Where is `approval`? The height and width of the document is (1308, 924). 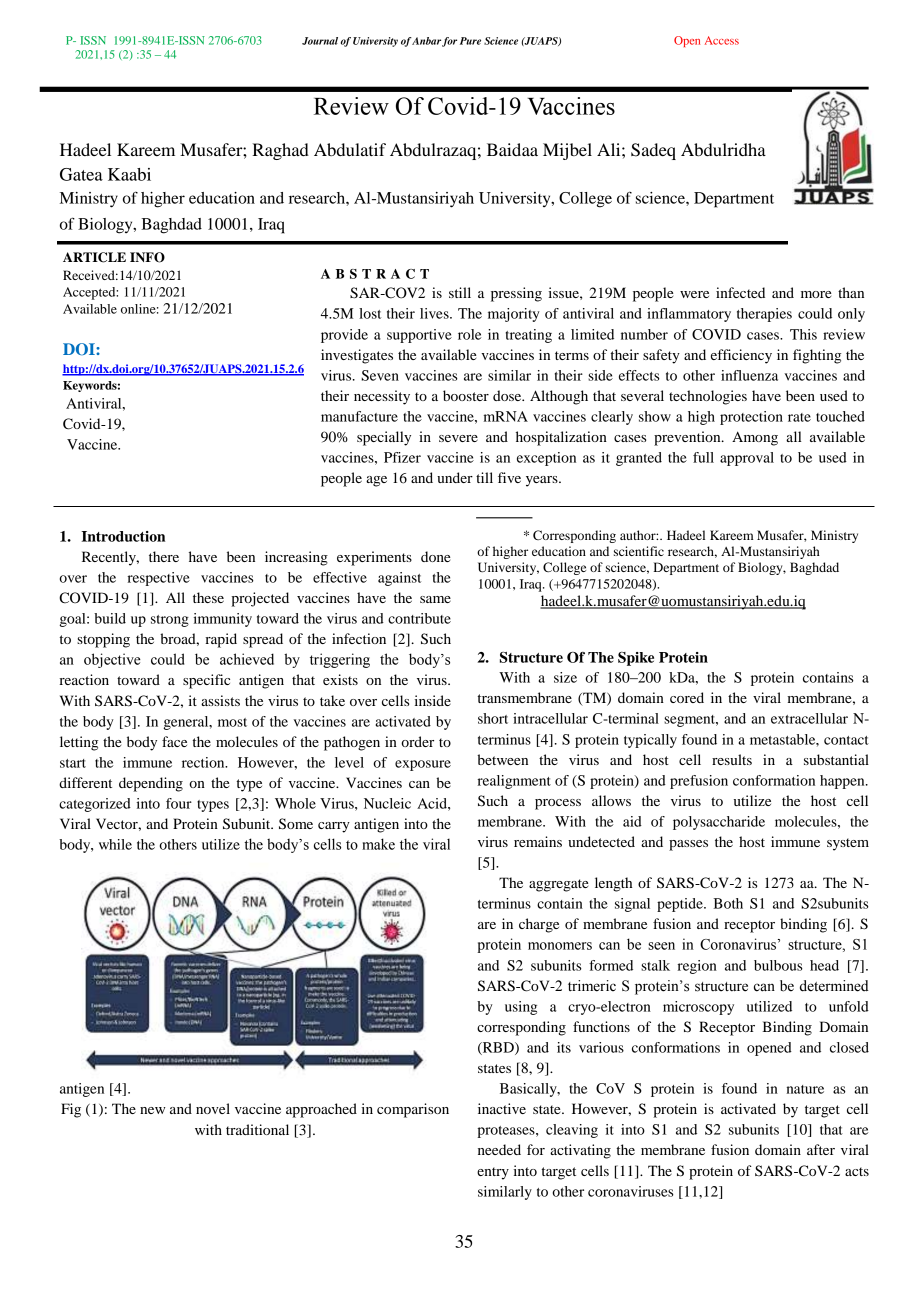
approval is located at coordinates (747, 459).
